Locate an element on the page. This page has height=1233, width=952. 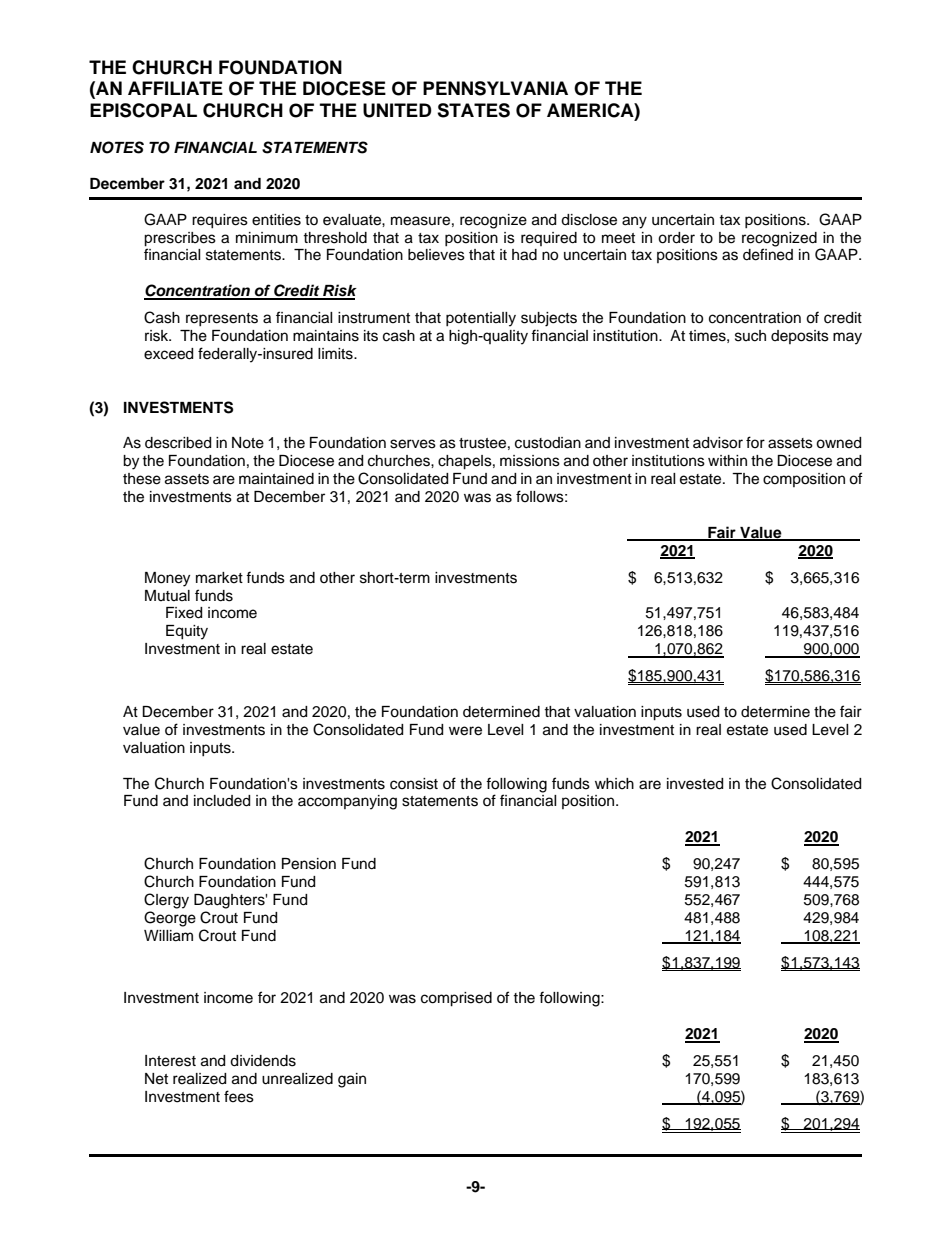
STATES is located at coordinates (473, 110).
